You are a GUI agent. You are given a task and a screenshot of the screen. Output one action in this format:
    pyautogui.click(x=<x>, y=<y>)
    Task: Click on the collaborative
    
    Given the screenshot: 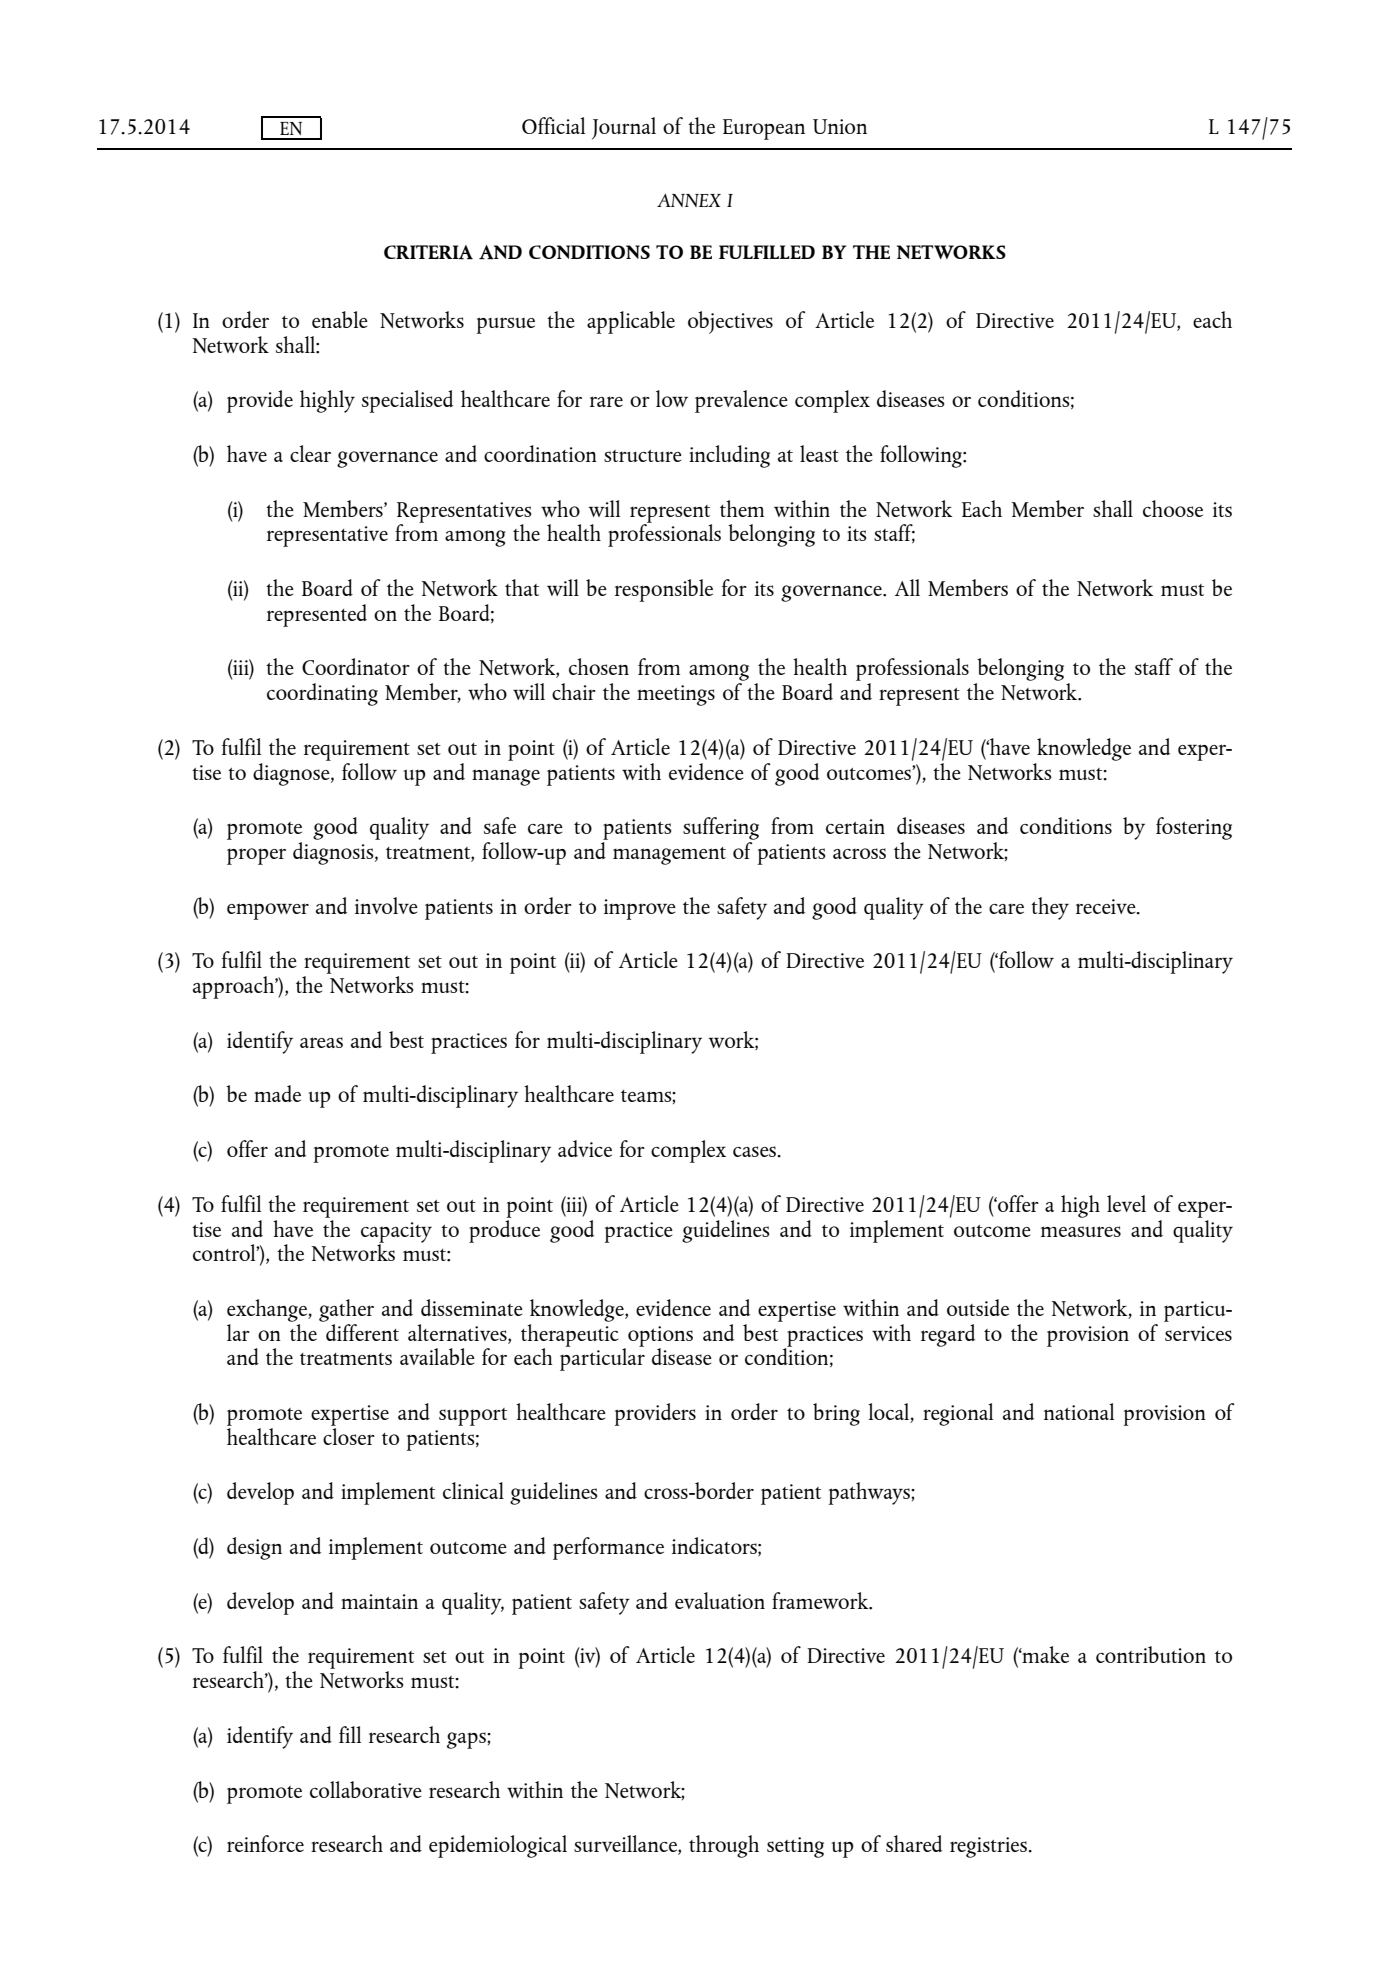 What is the action you would take?
    pyautogui.click(x=366, y=1789)
